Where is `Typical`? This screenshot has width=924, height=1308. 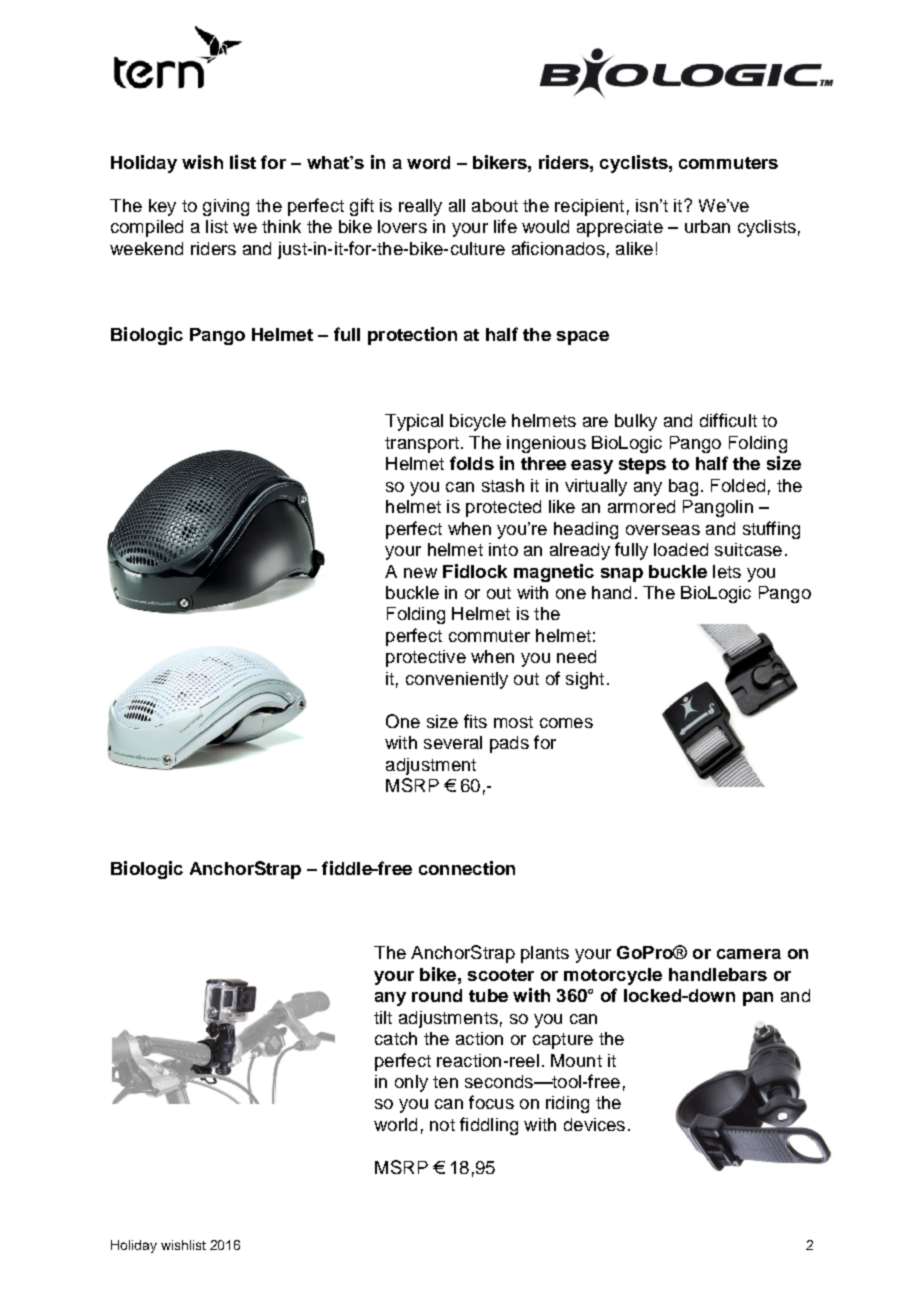
Typical is located at coordinates (414, 422).
